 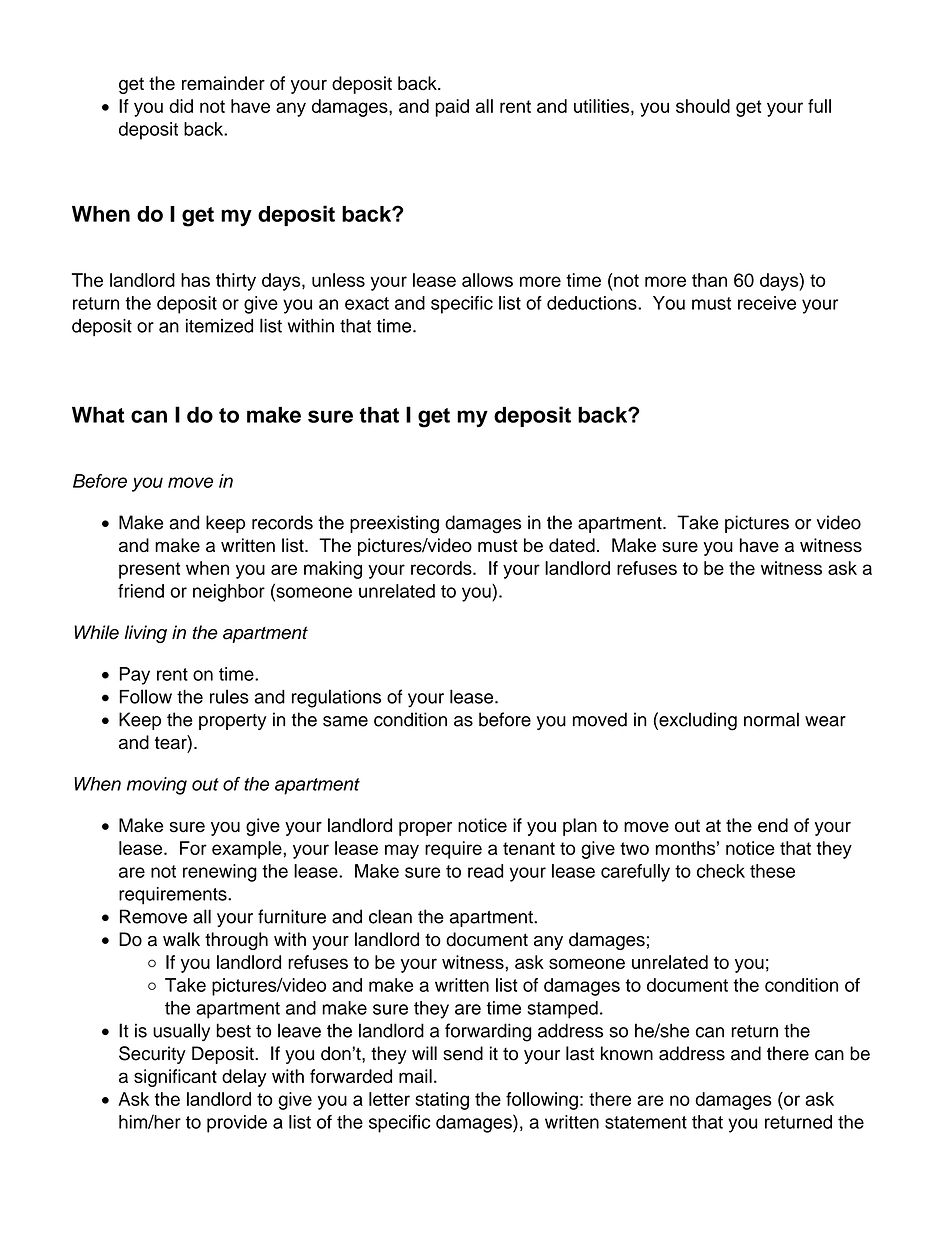 What do you see at coordinates (767, 303) in the document?
I see `receive` at bounding box center [767, 303].
